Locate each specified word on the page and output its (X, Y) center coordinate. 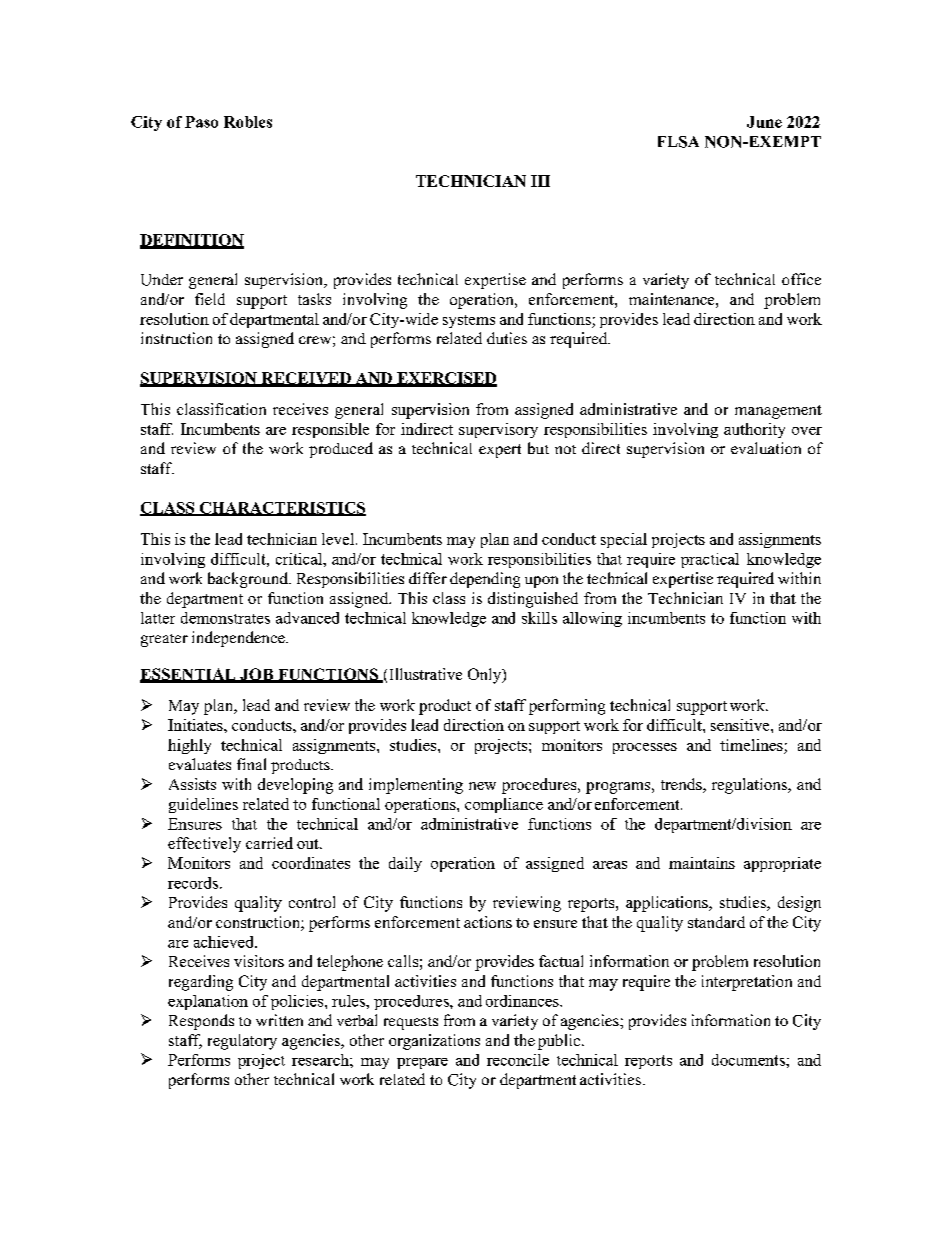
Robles (248, 122)
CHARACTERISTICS (282, 509)
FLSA (678, 142)
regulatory (242, 1042)
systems (469, 321)
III (540, 181)
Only (486, 676)
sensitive (741, 725)
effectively (204, 845)
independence (239, 639)
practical (710, 560)
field (210, 299)
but (538, 448)
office (801, 279)
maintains (702, 863)
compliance (504, 805)
